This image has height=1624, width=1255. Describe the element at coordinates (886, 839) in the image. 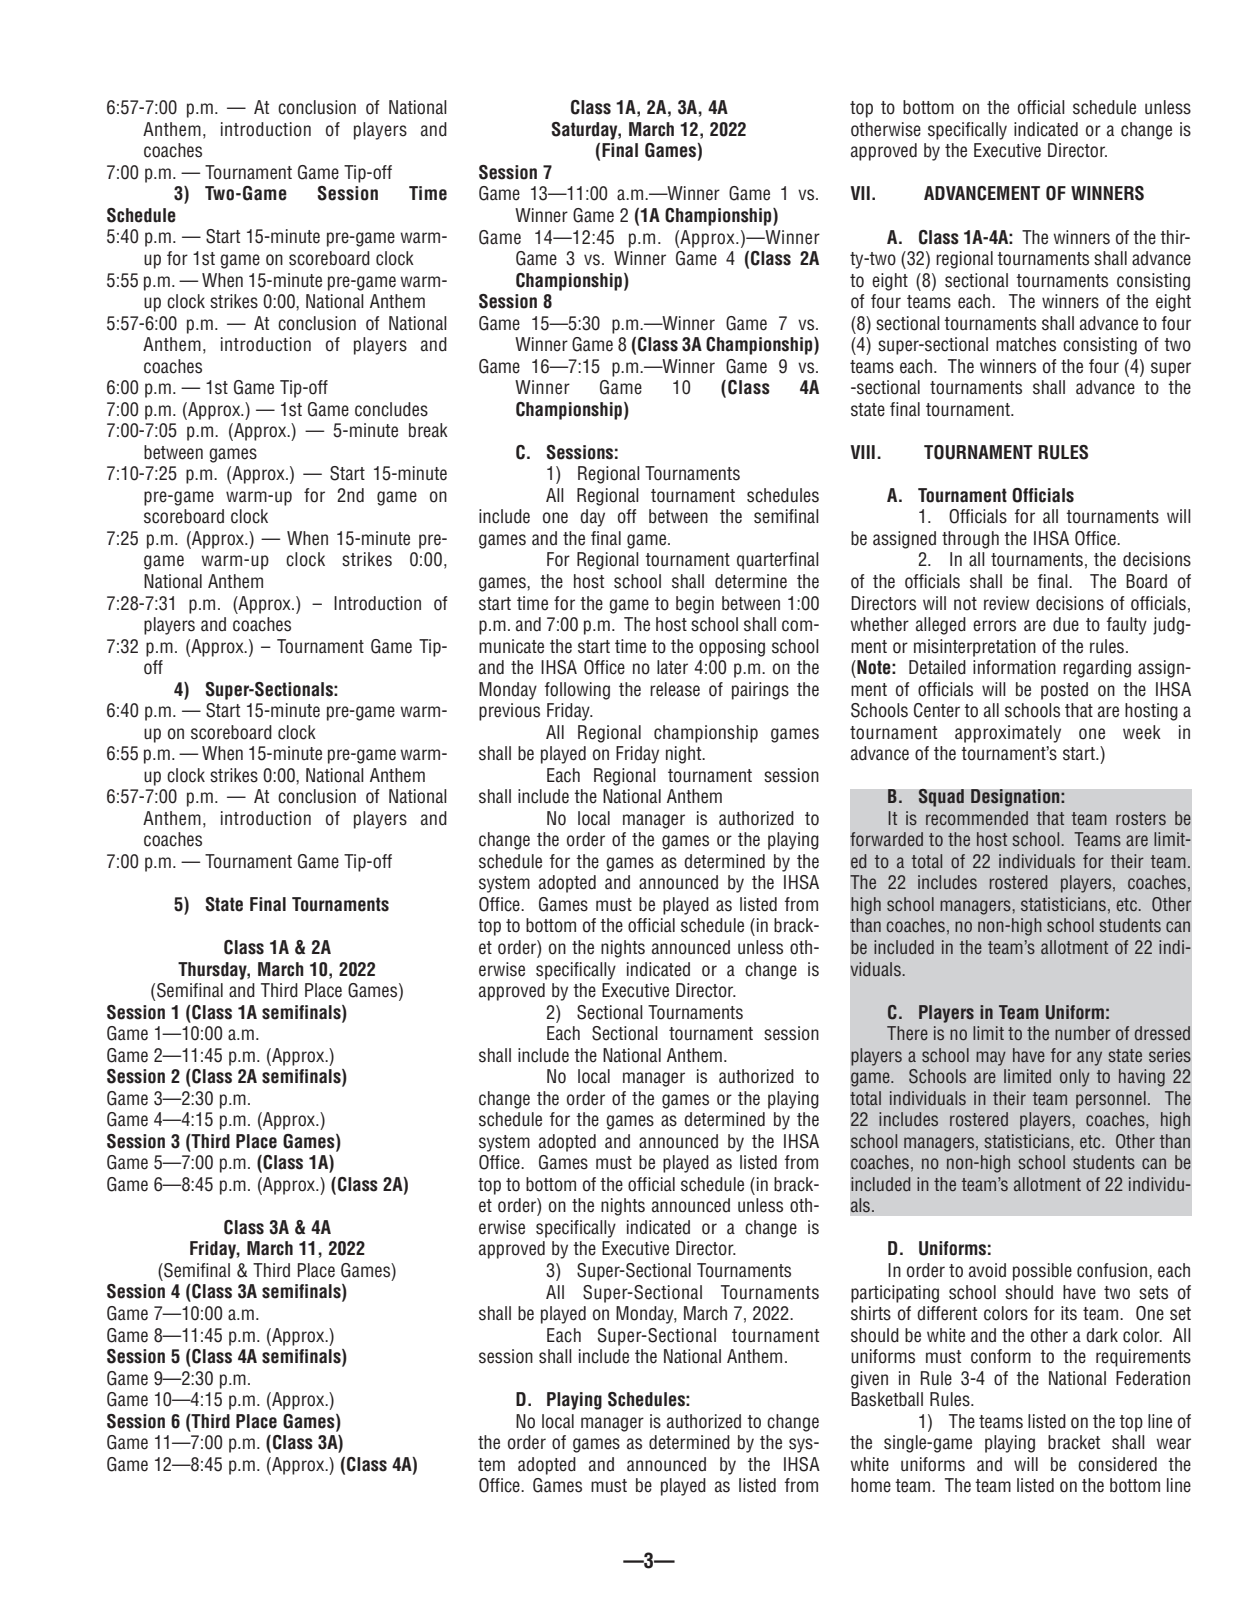

I see `forwarded` at that location.
